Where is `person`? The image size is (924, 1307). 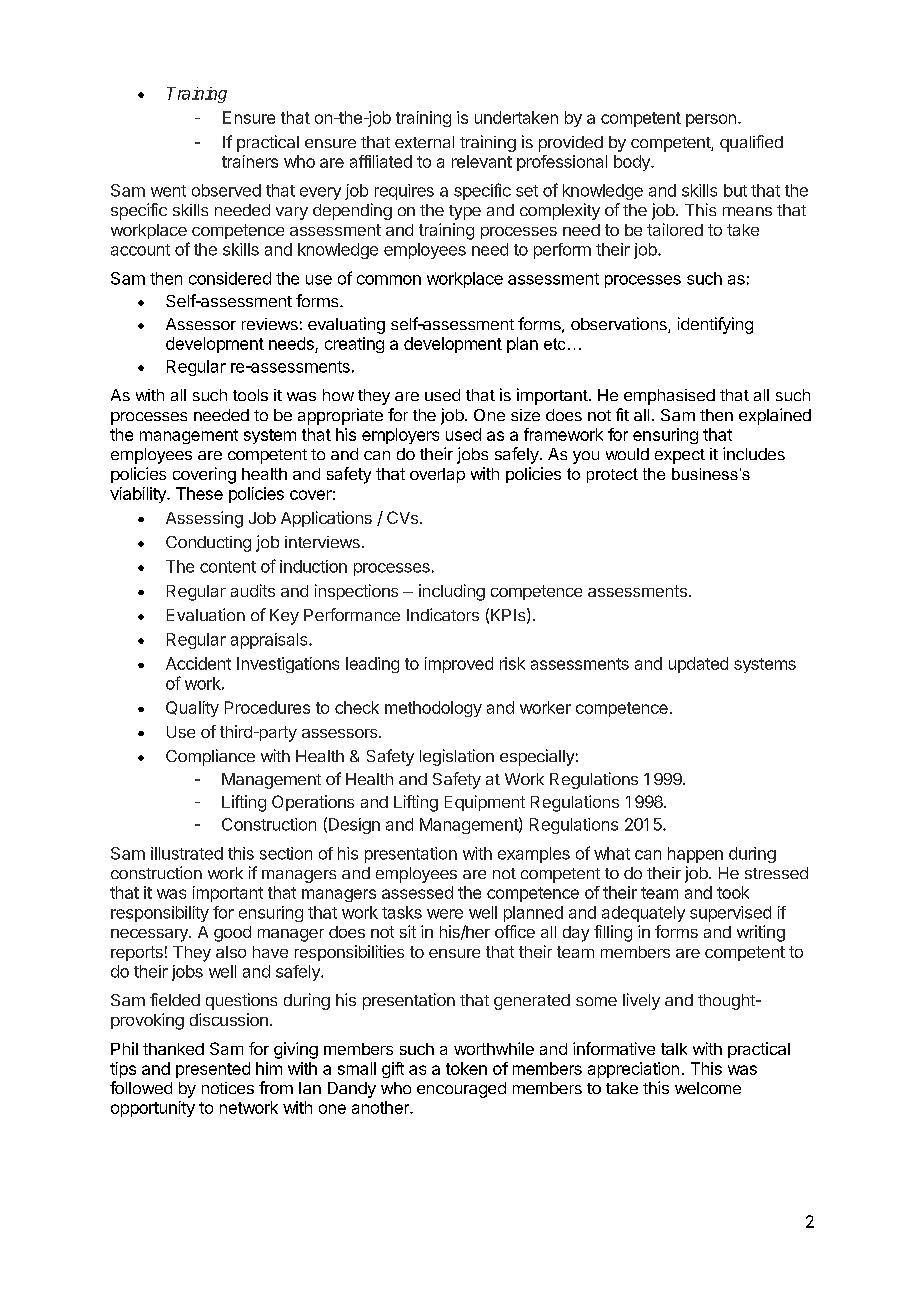
person is located at coordinates (711, 120).
